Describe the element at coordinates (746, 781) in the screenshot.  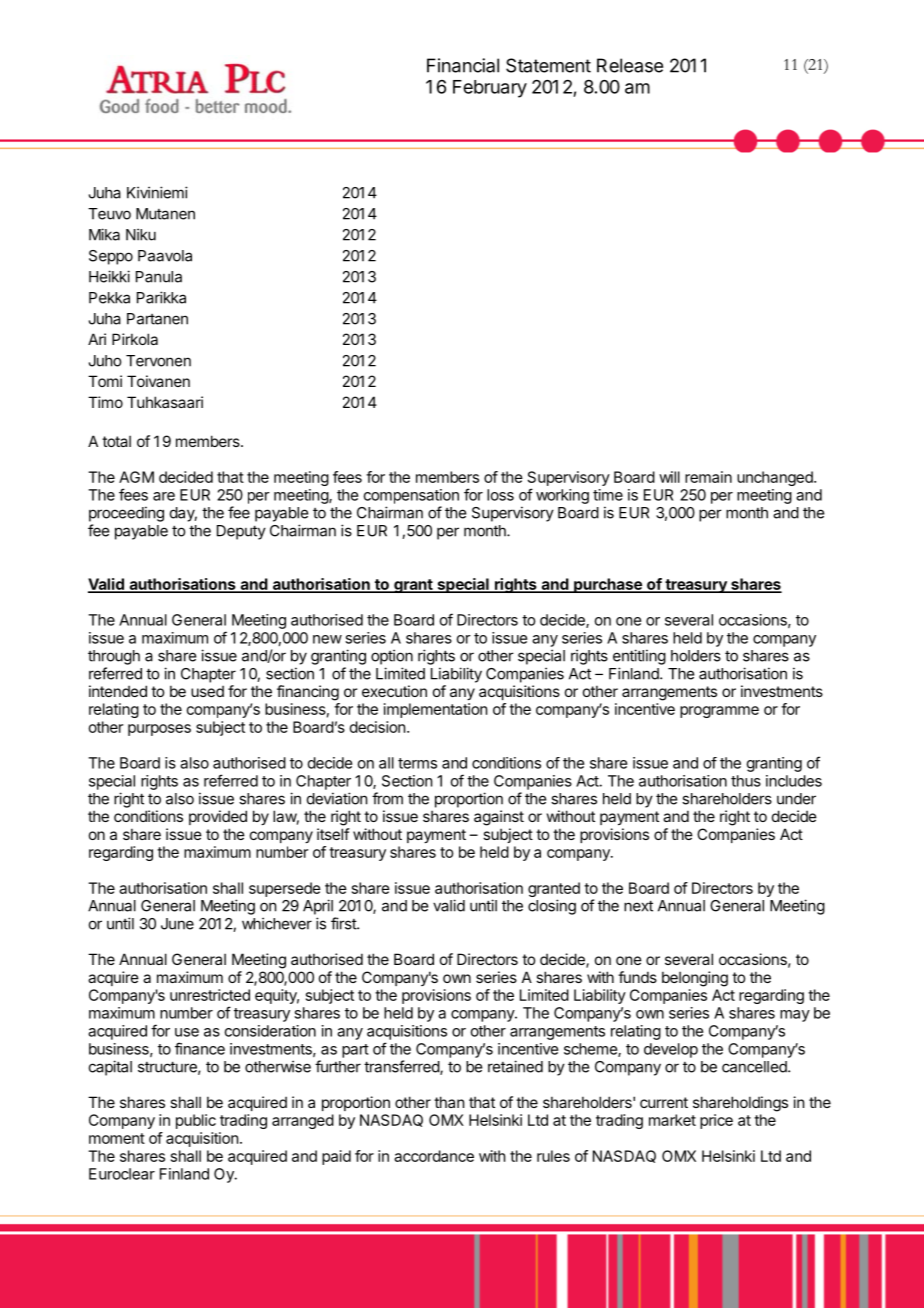
I see `thus` at that location.
